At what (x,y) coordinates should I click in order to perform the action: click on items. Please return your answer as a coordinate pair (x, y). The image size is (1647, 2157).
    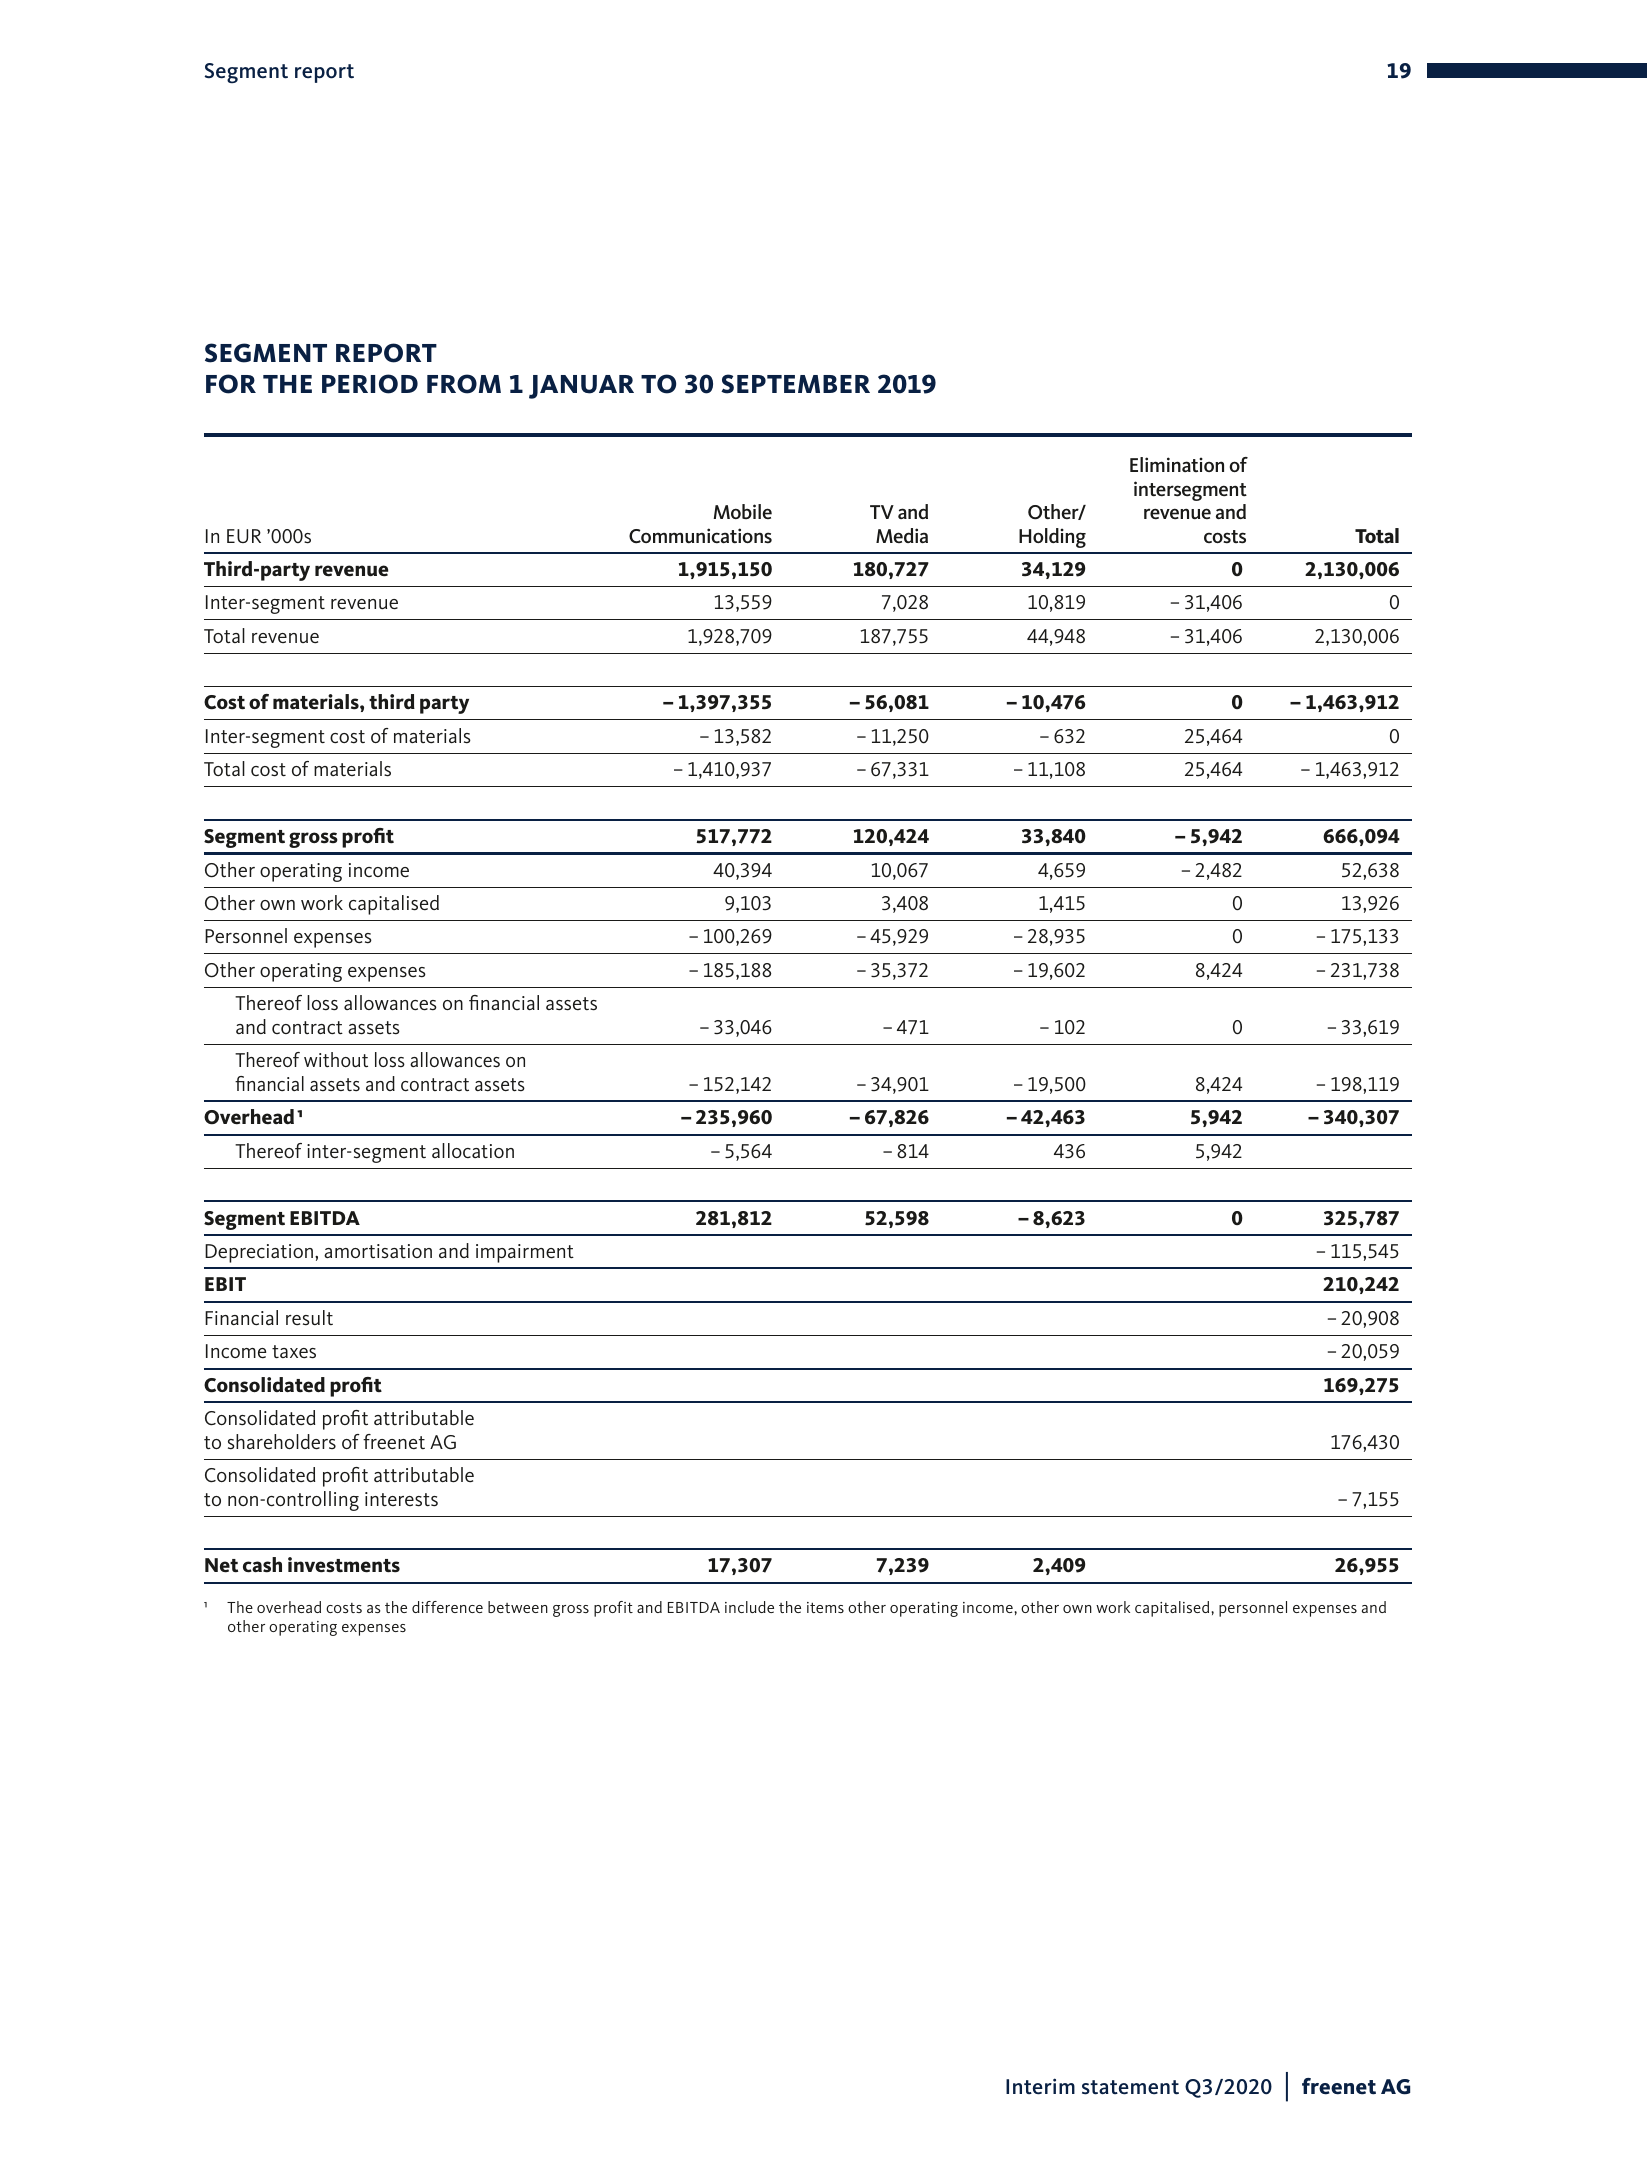
    Looking at the image, I should click on (825, 1607).
